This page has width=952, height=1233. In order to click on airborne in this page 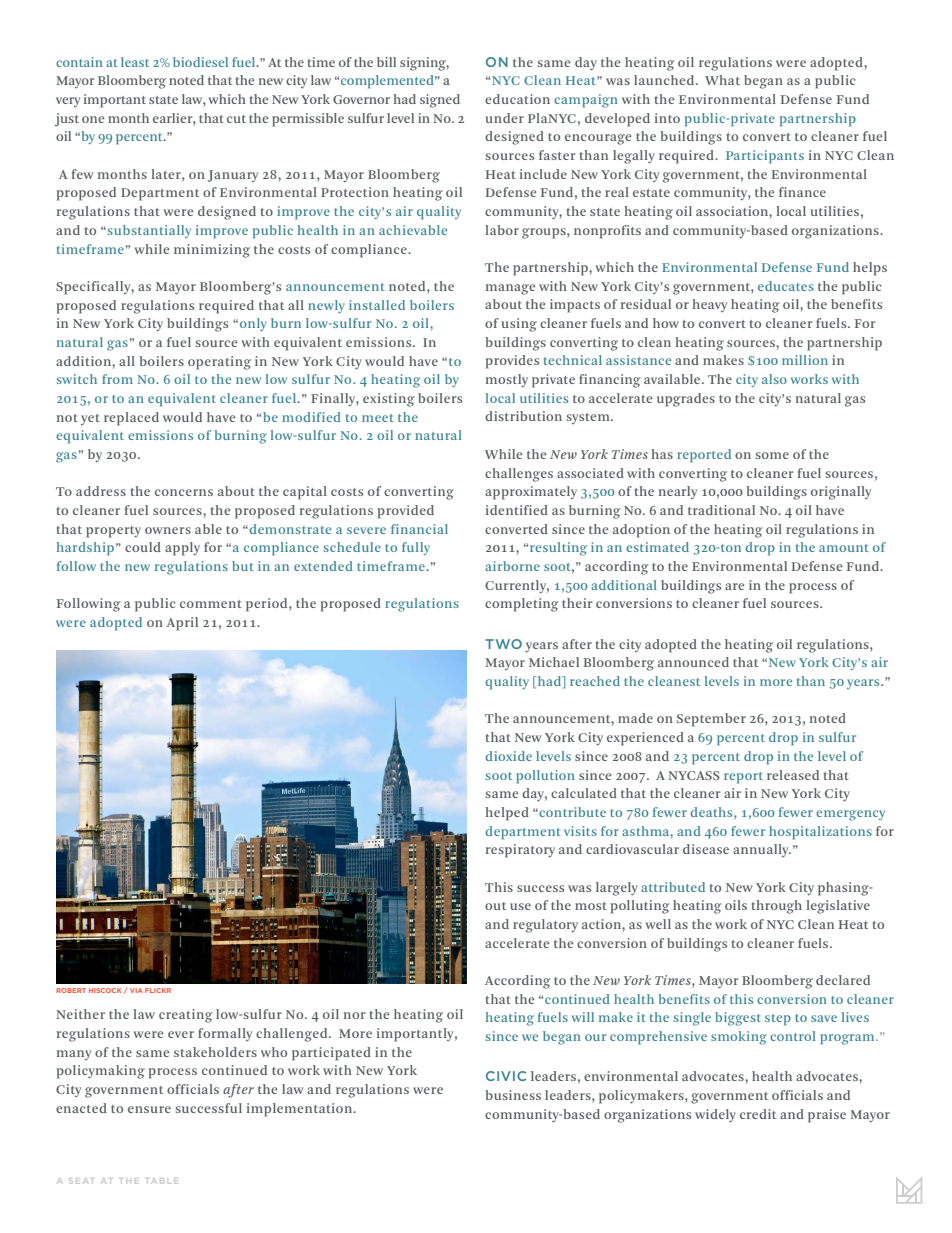, I will do `click(512, 566)`.
